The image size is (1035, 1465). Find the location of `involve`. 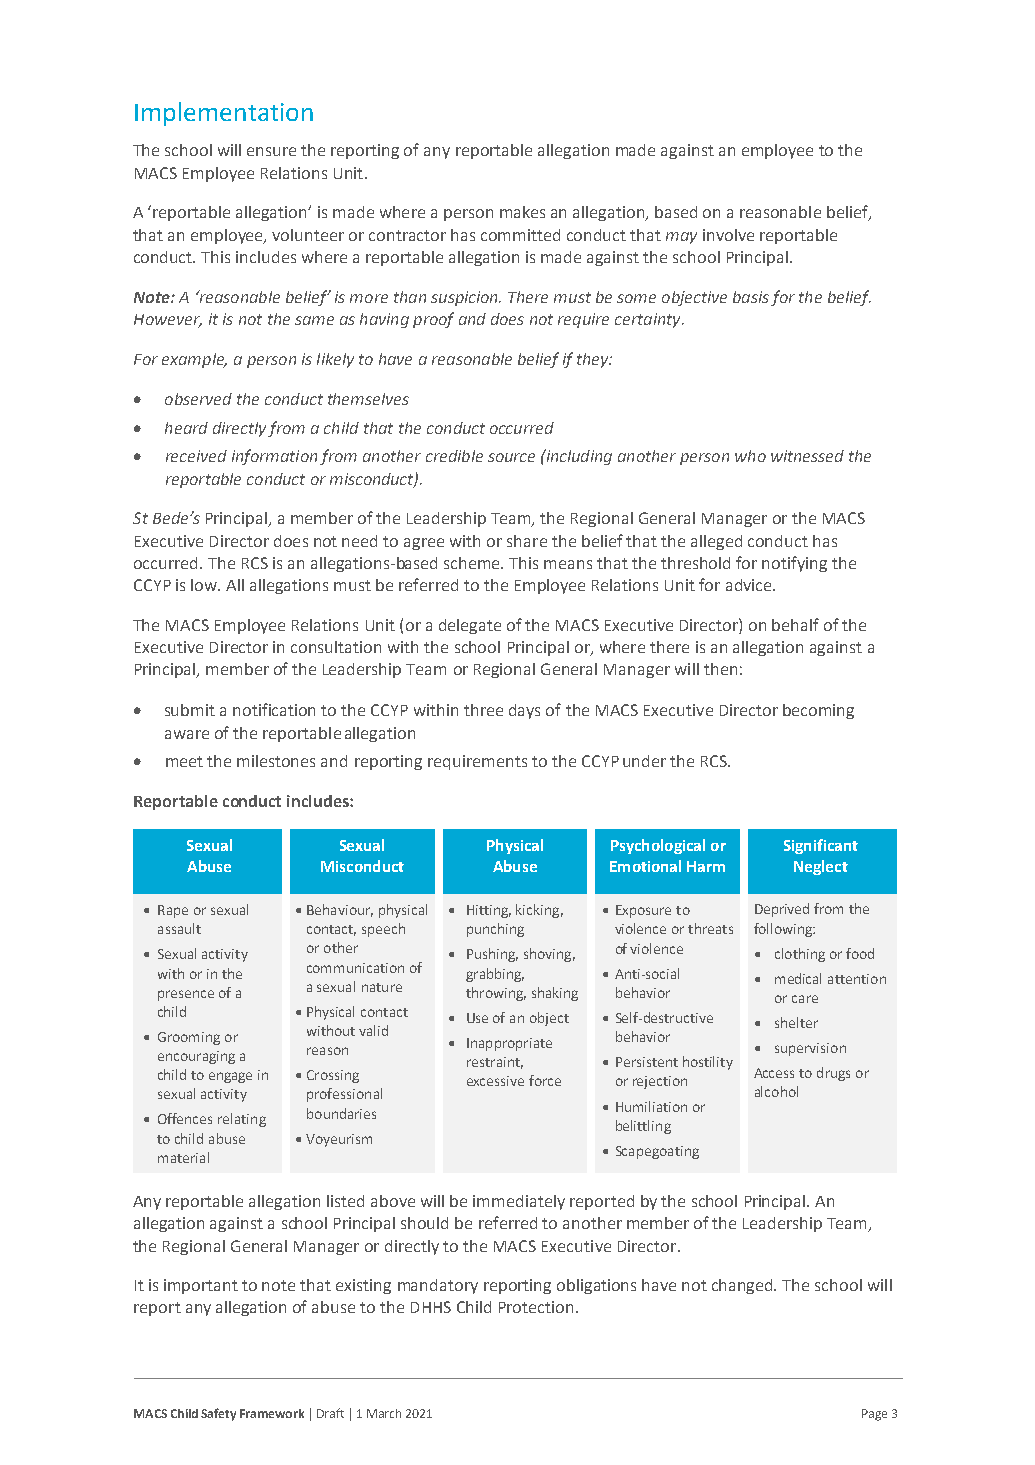

involve is located at coordinates (728, 235).
